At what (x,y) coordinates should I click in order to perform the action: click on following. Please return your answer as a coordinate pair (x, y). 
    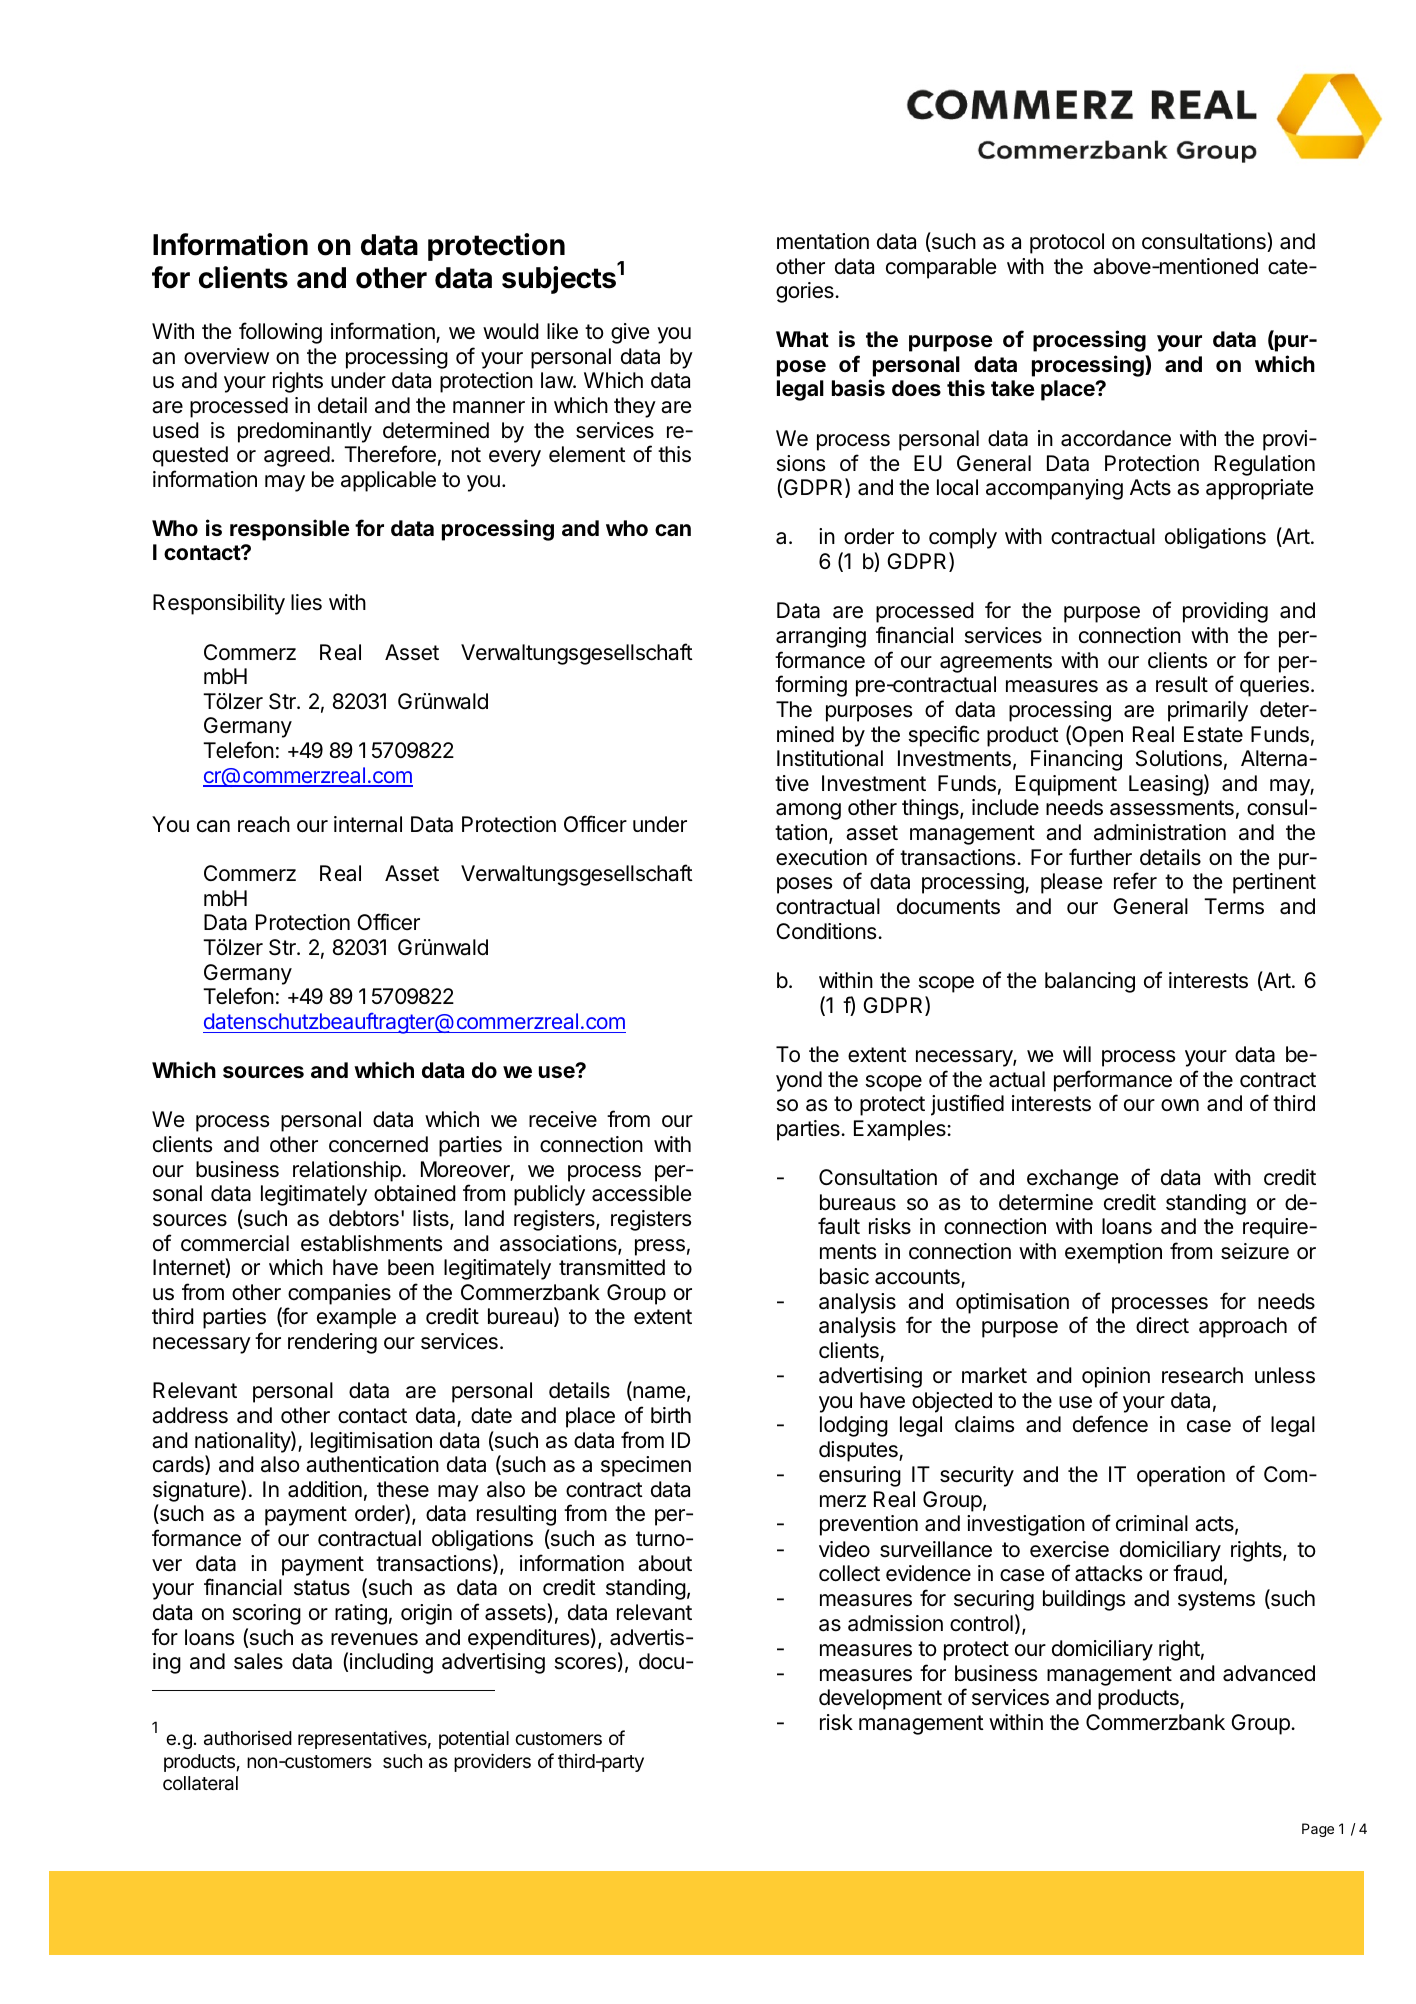
    Looking at the image, I should click on (280, 333).
